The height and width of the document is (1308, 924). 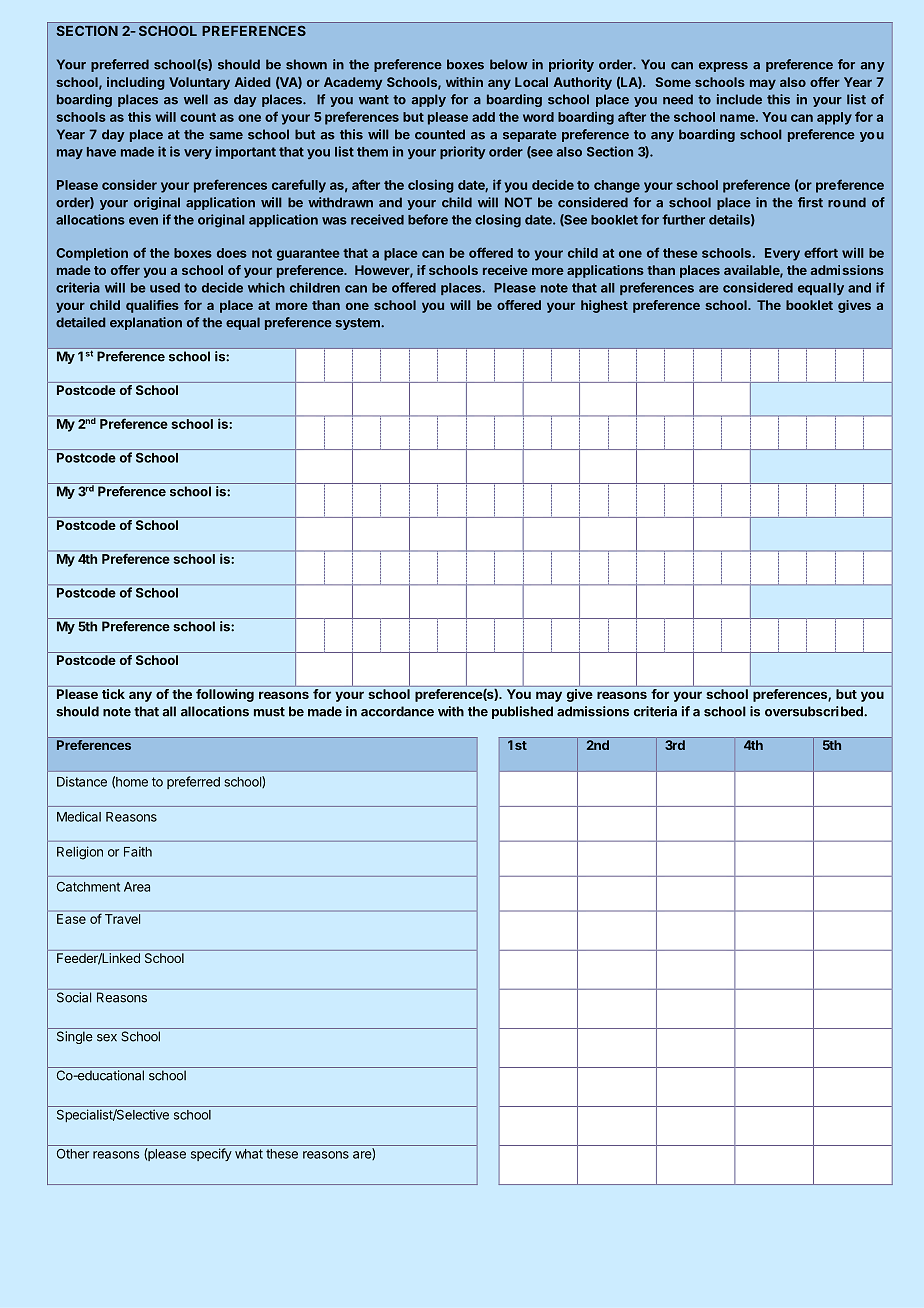 What do you see at coordinates (522, 712) in the document?
I see `published` at bounding box center [522, 712].
